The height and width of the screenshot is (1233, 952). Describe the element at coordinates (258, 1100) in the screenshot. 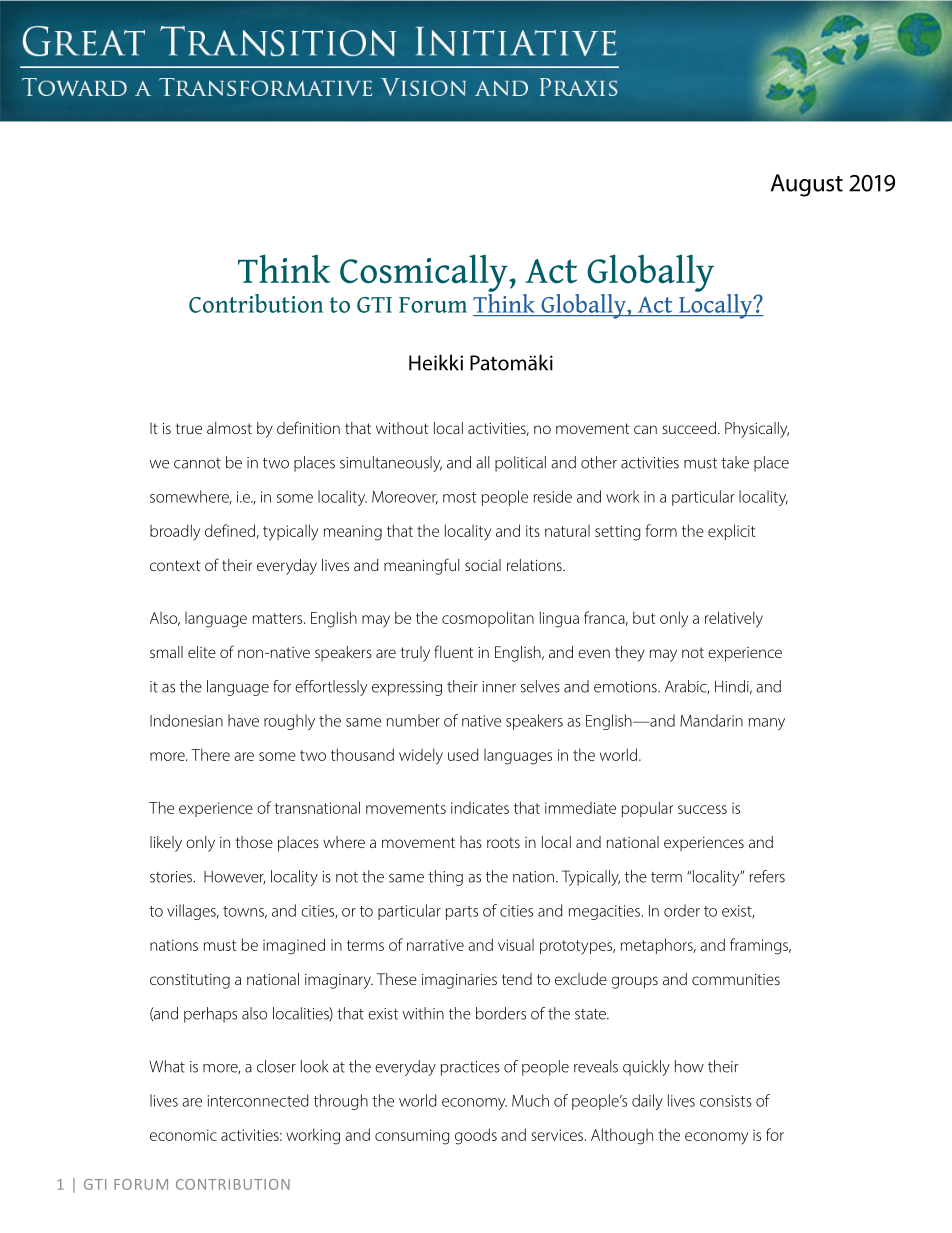

I see `interconnected` at that location.
